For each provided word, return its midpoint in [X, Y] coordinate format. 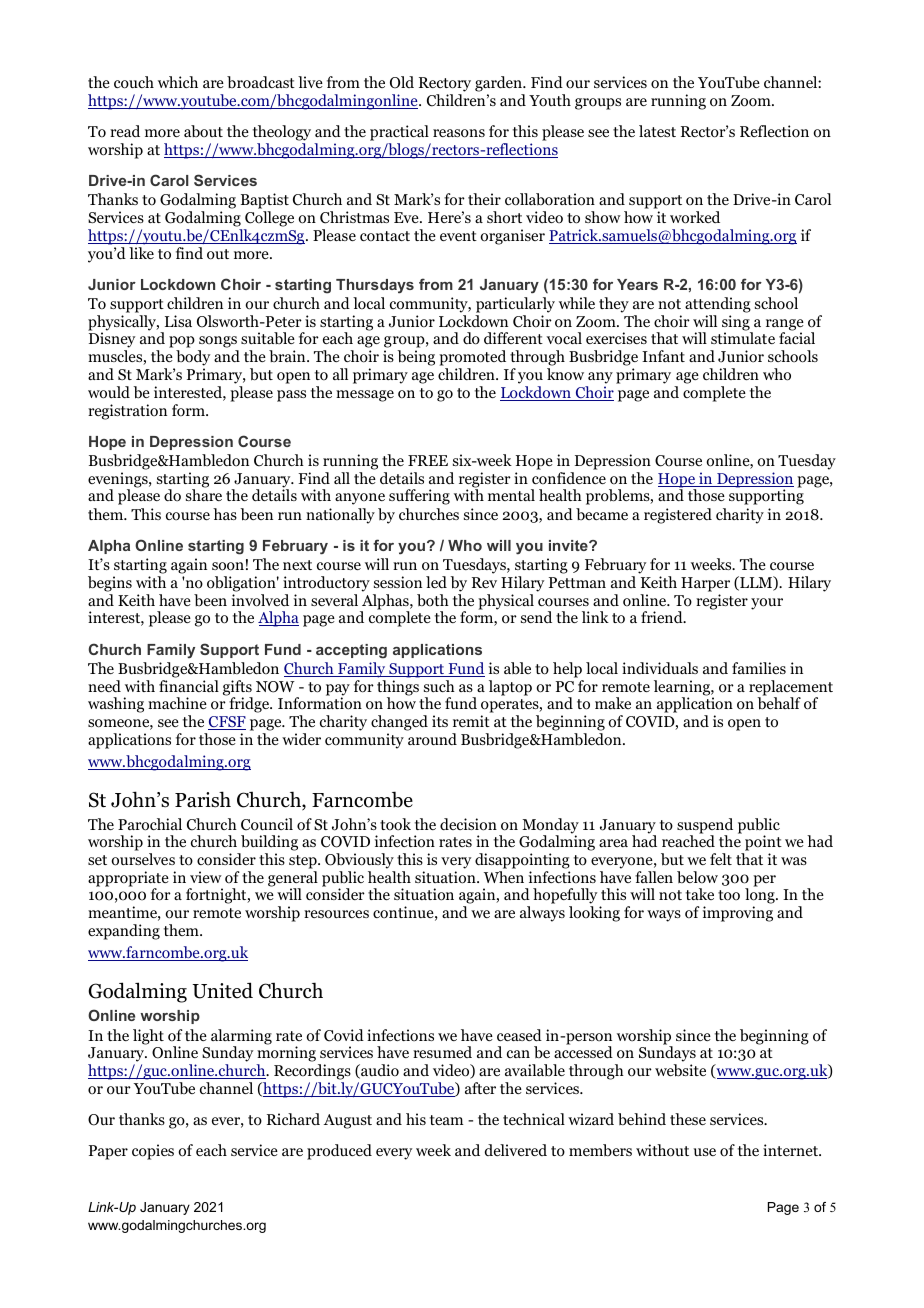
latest [657, 131]
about [203, 131]
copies [153, 1152]
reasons [459, 133]
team [446, 1120]
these [688, 1119]
